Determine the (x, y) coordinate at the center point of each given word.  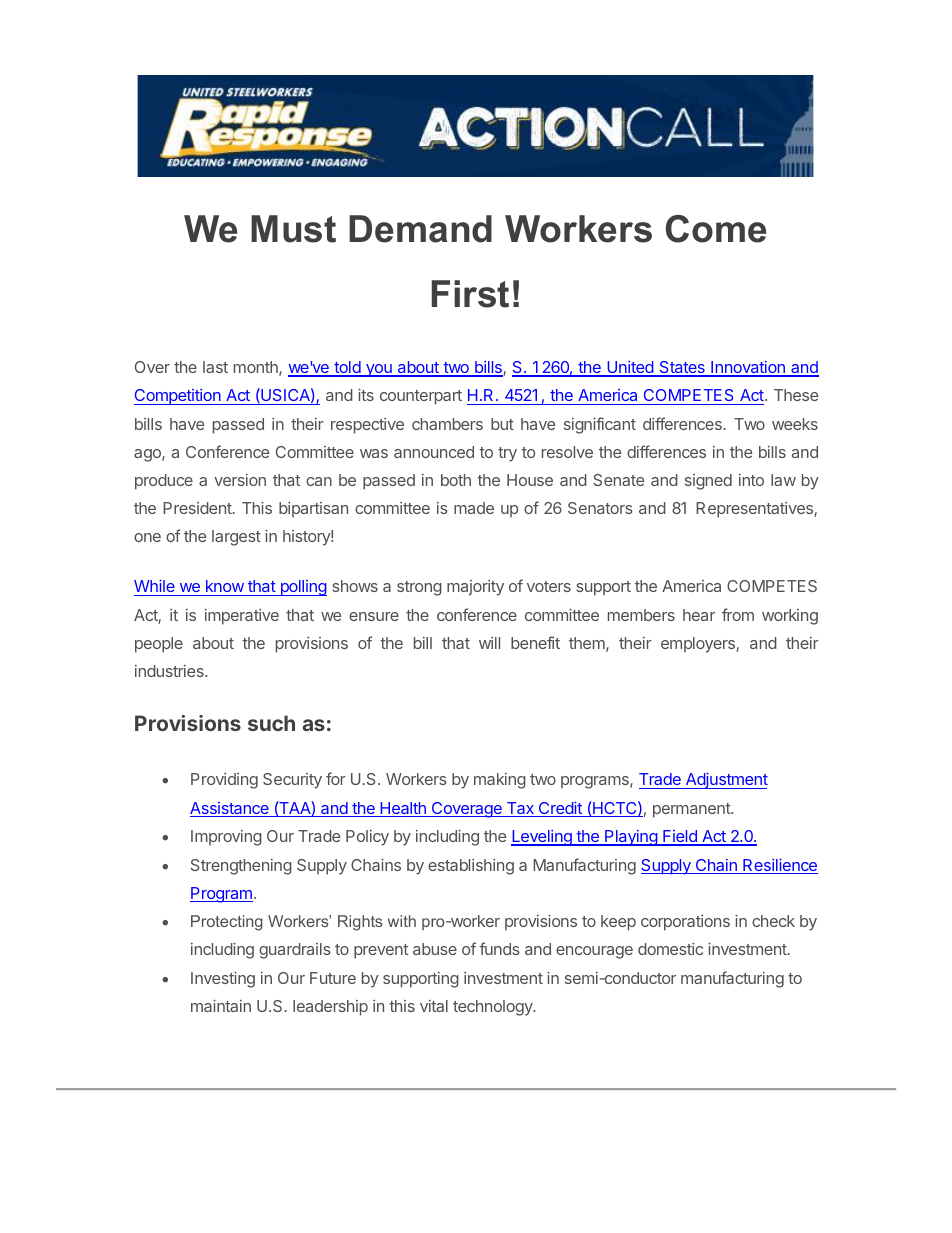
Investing (223, 980)
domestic (670, 949)
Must (293, 229)
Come (716, 229)
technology (494, 1008)
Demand (420, 229)
